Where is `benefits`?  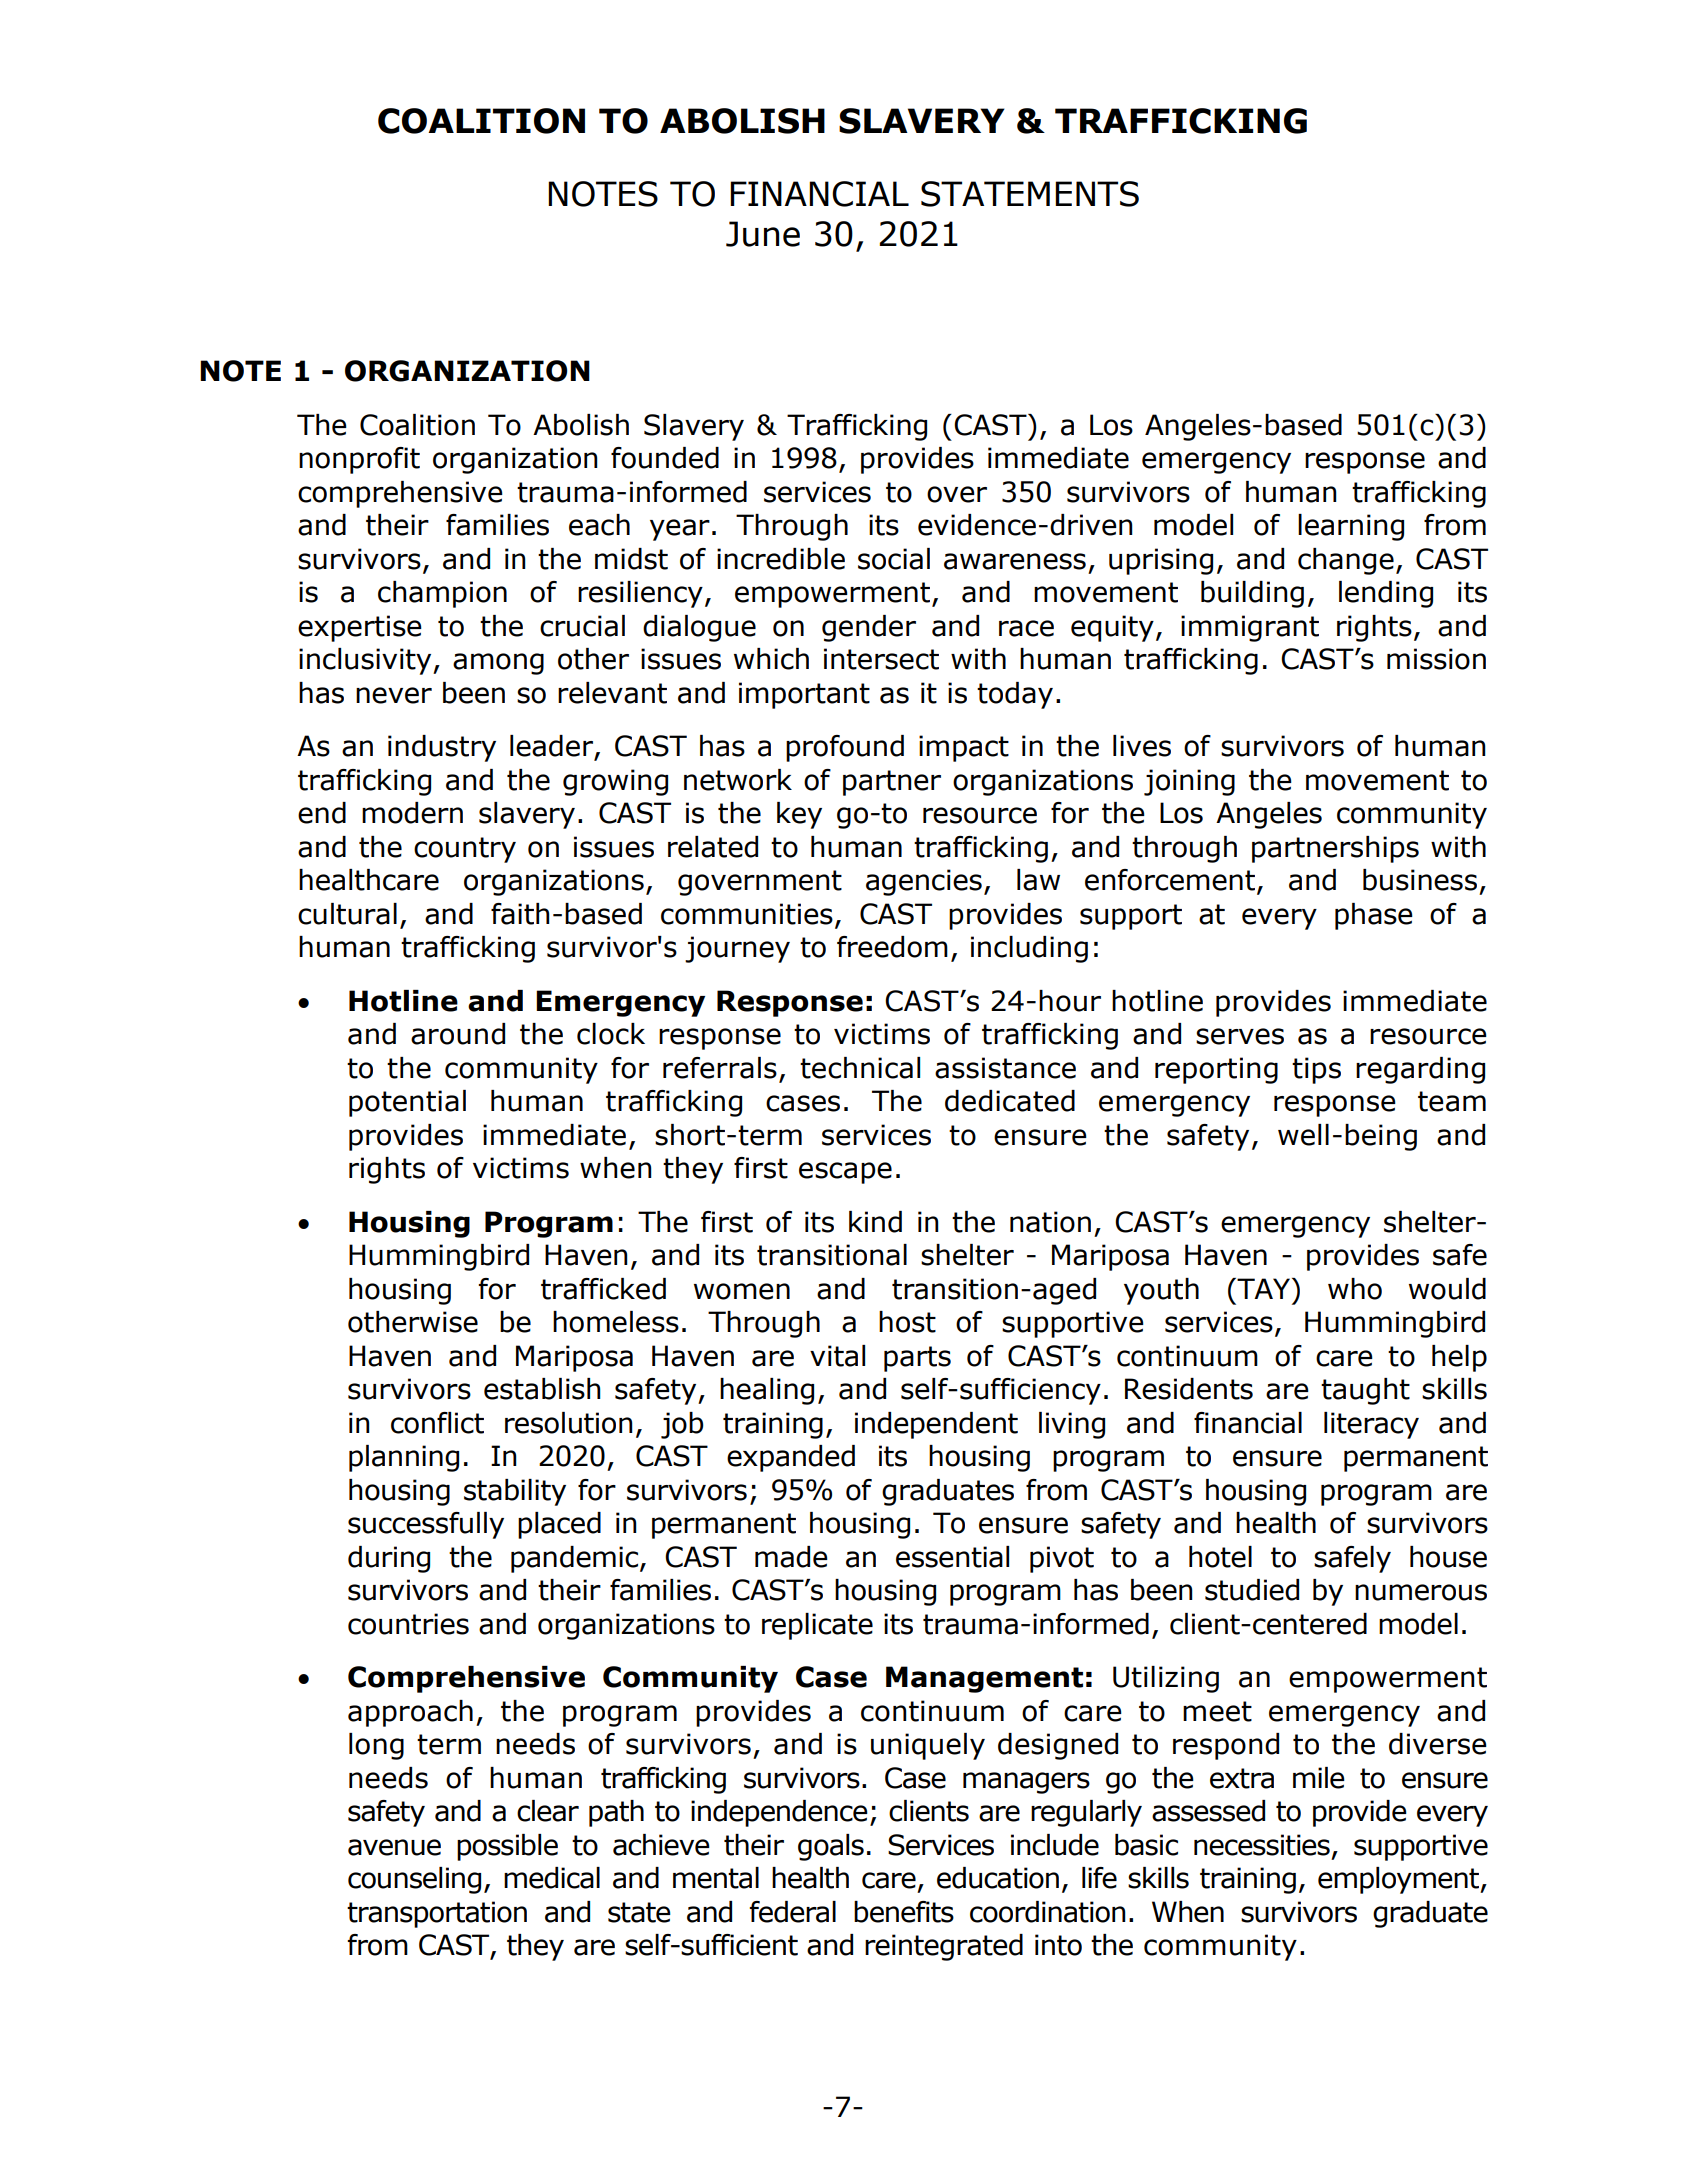 benefits is located at coordinates (904, 1912).
